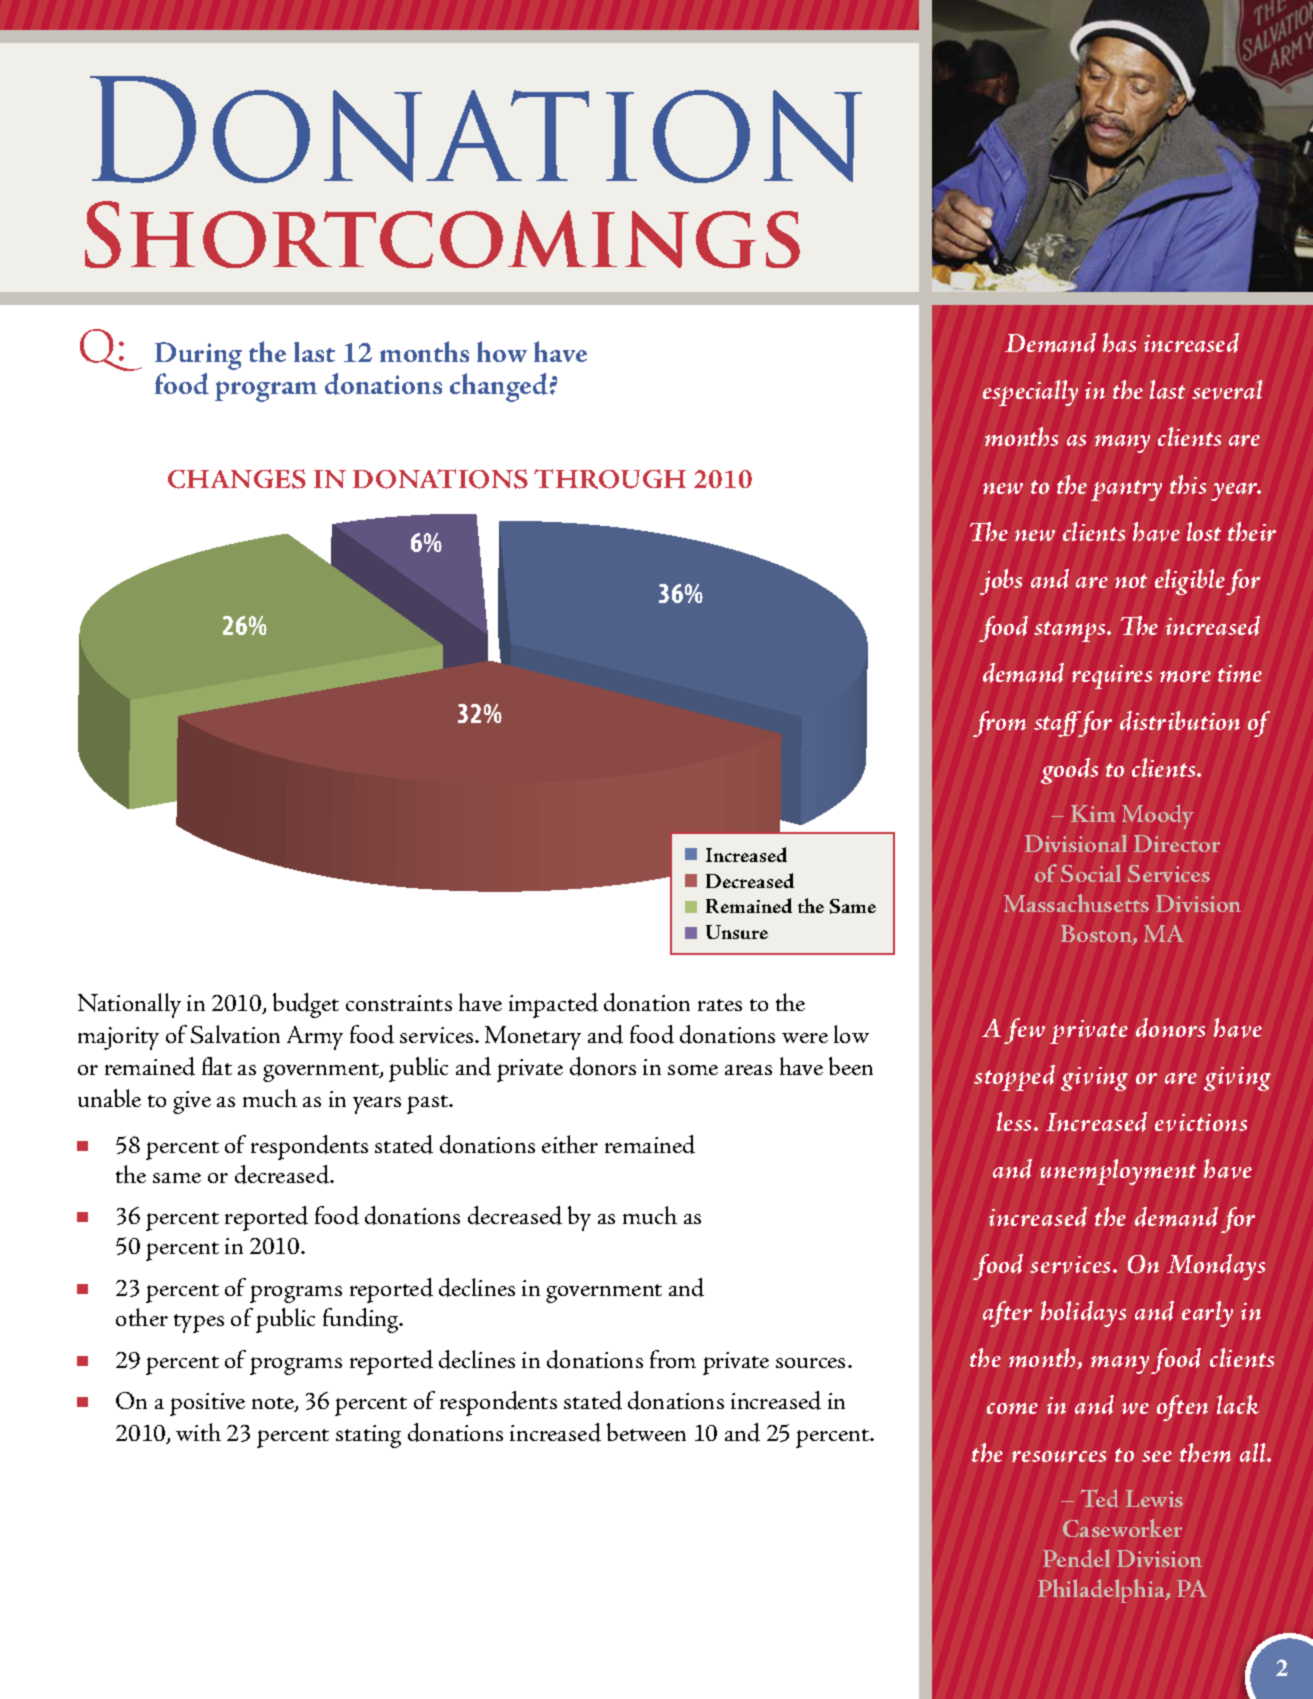 This screenshot has height=1699, width=1313. Describe the element at coordinates (646, 1432) in the screenshot. I see `between` at that location.
